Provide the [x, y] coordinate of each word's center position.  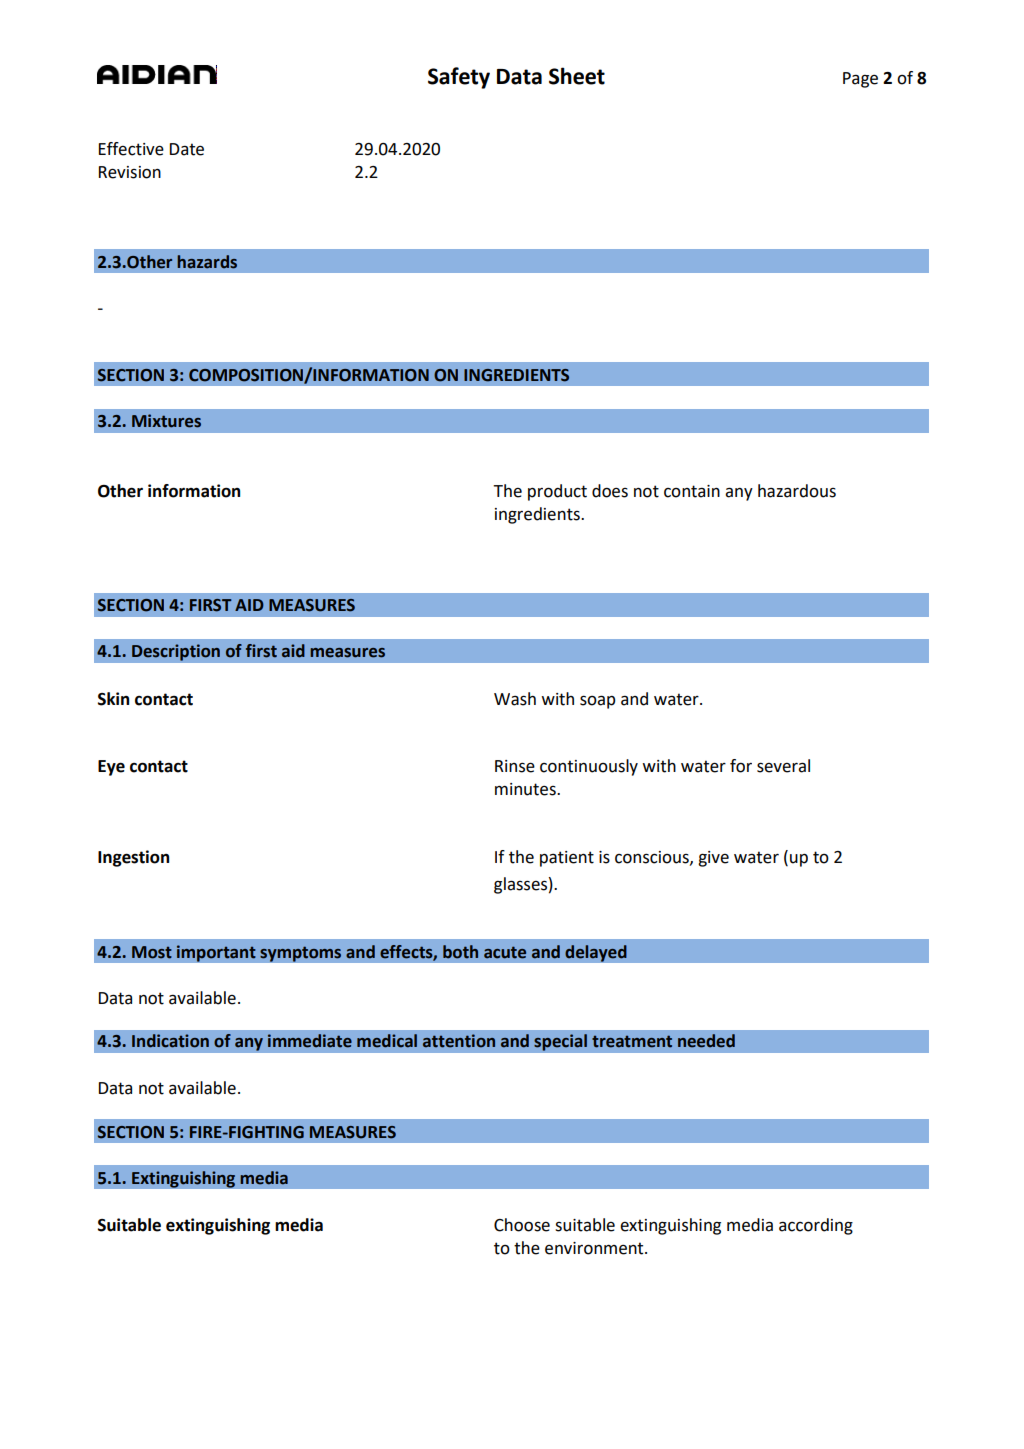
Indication [170, 1041]
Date [187, 149]
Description [176, 652]
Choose [522, 1225]
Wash [515, 699]
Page [860, 80]
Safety [459, 78]
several [783, 766]
